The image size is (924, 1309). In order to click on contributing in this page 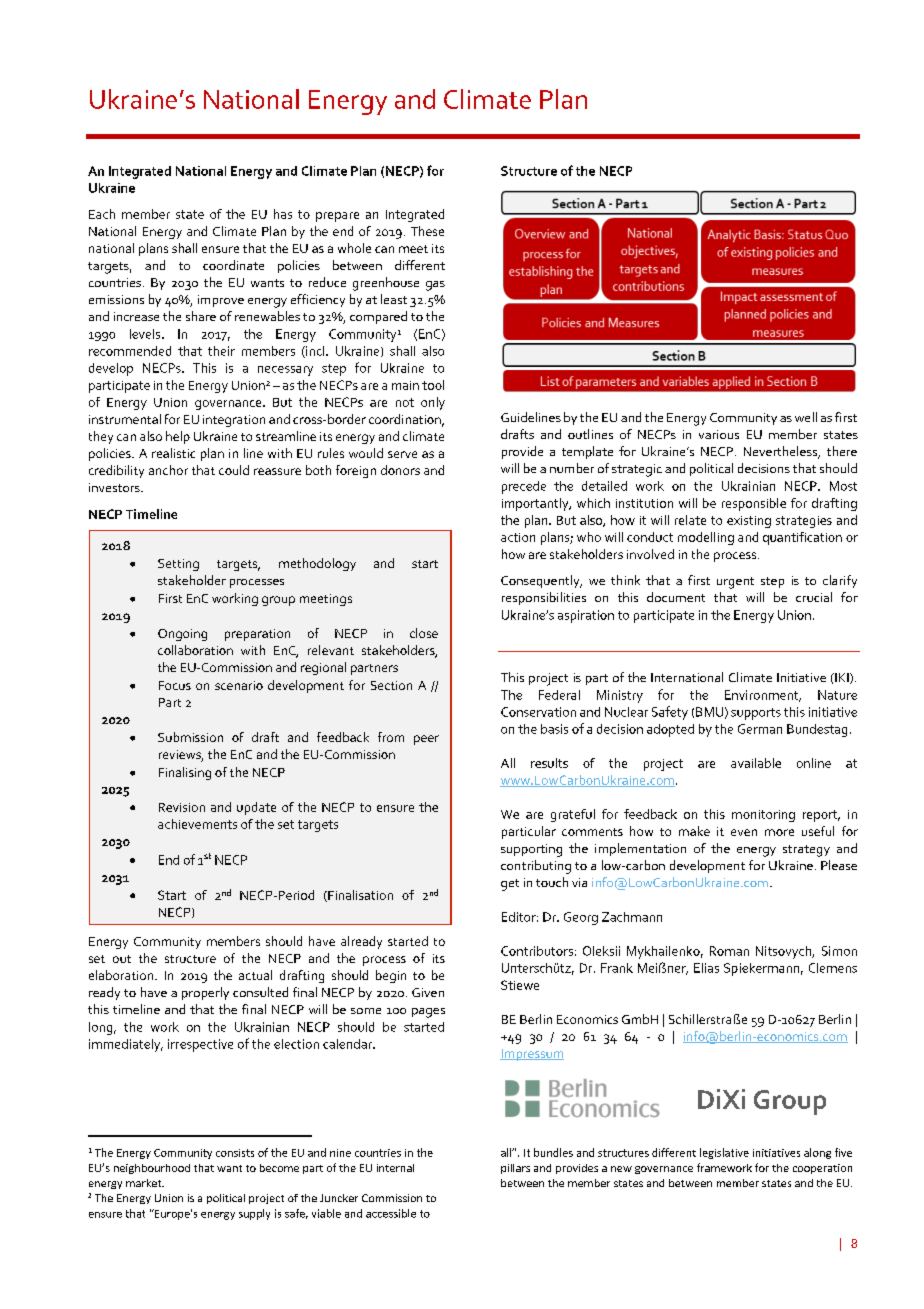, I will do `click(536, 867)`.
